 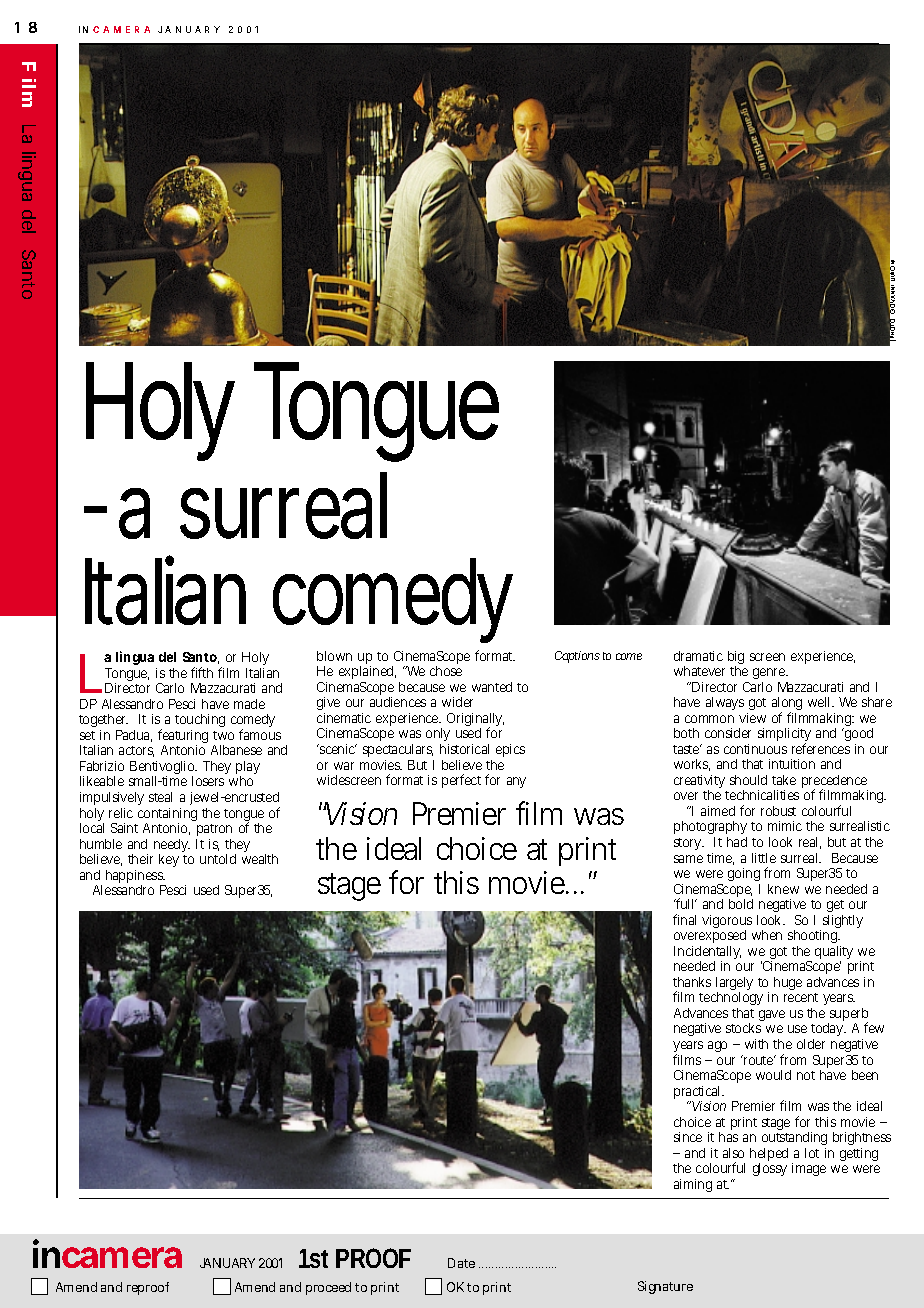 What do you see at coordinates (461, 781) in the page?
I see `perfect` at bounding box center [461, 781].
